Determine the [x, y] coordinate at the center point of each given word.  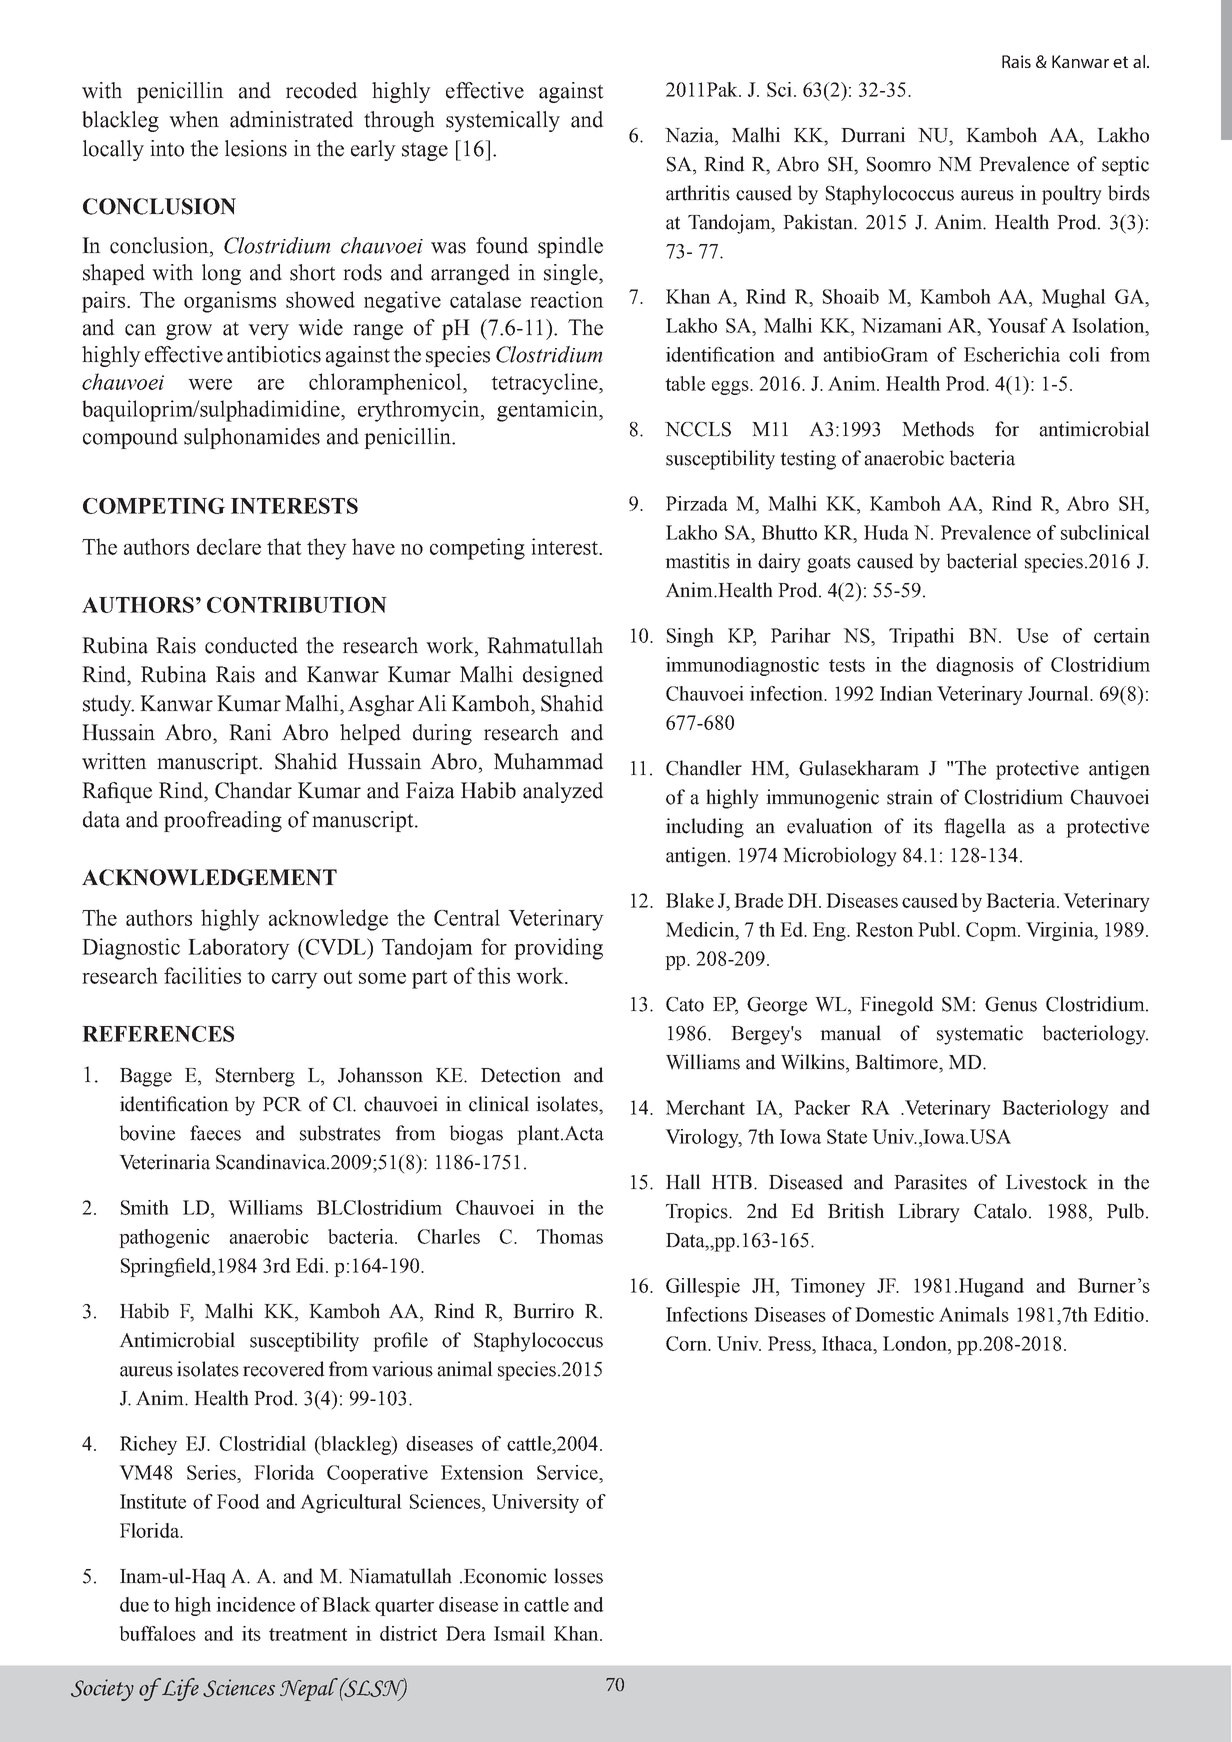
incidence [255, 1604]
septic [1125, 166]
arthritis [698, 193]
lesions [256, 148]
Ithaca [848, 1343]
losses [578, 1576]
